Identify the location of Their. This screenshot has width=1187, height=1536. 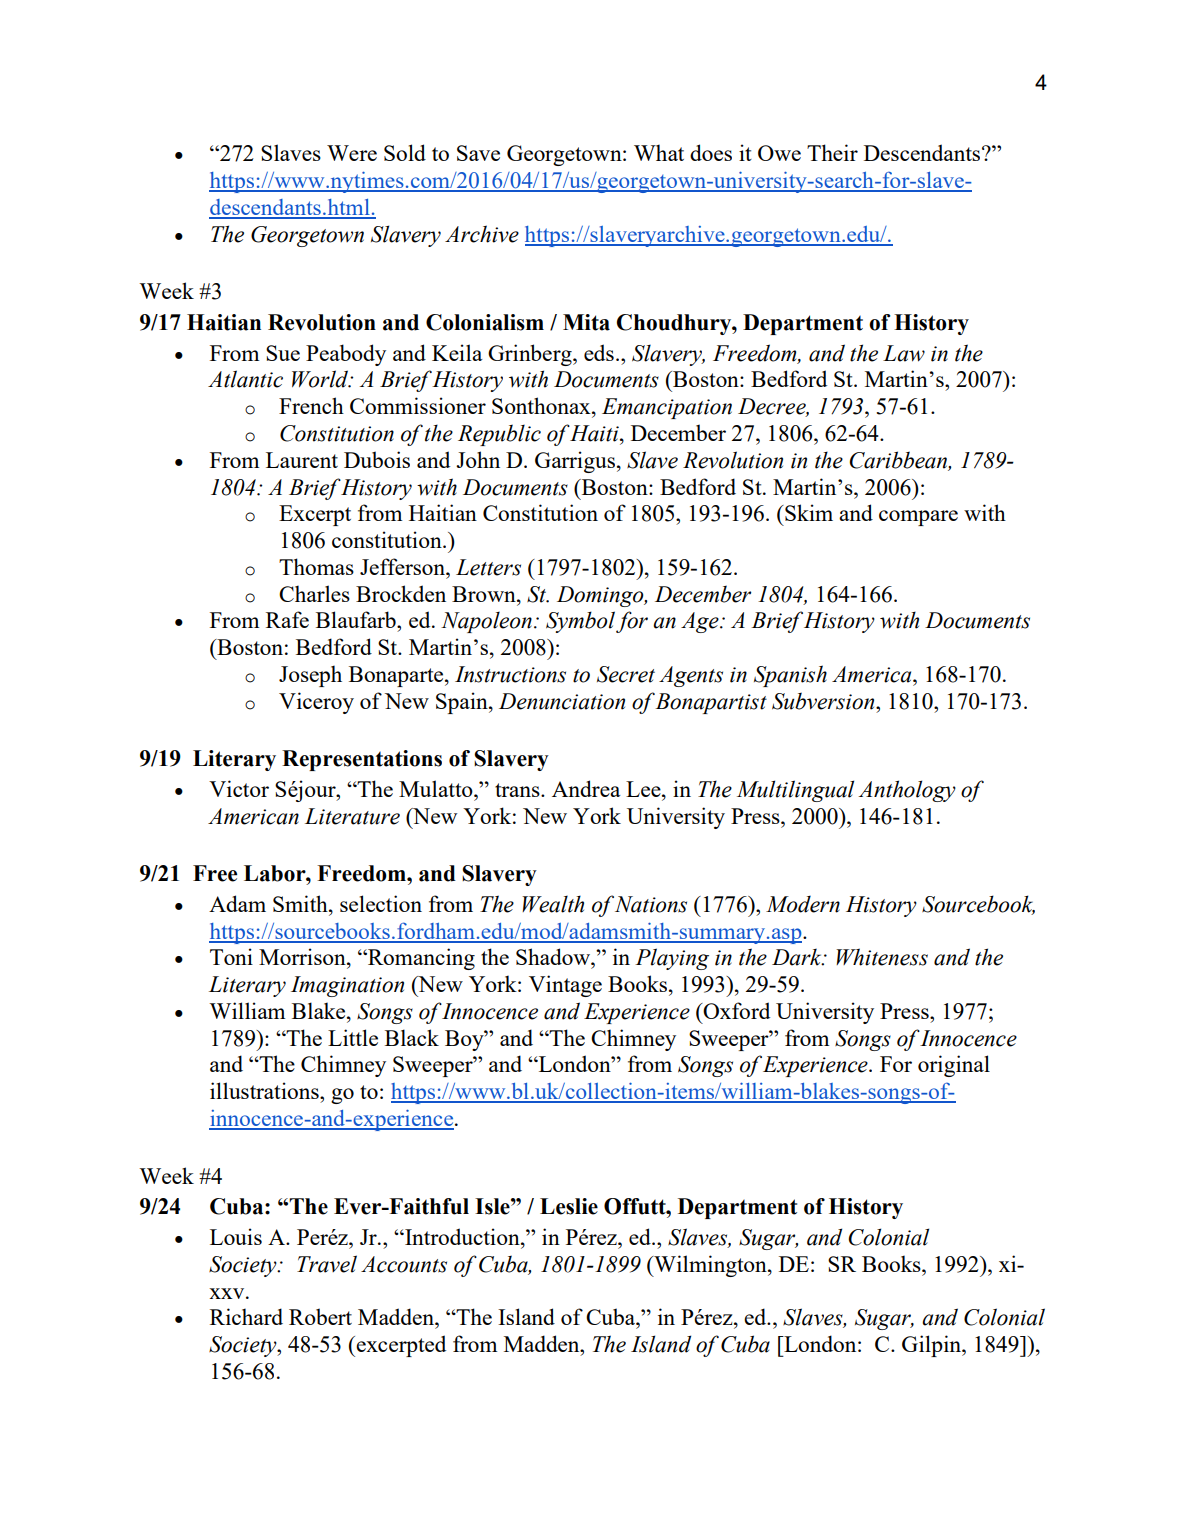
(832, 152).
